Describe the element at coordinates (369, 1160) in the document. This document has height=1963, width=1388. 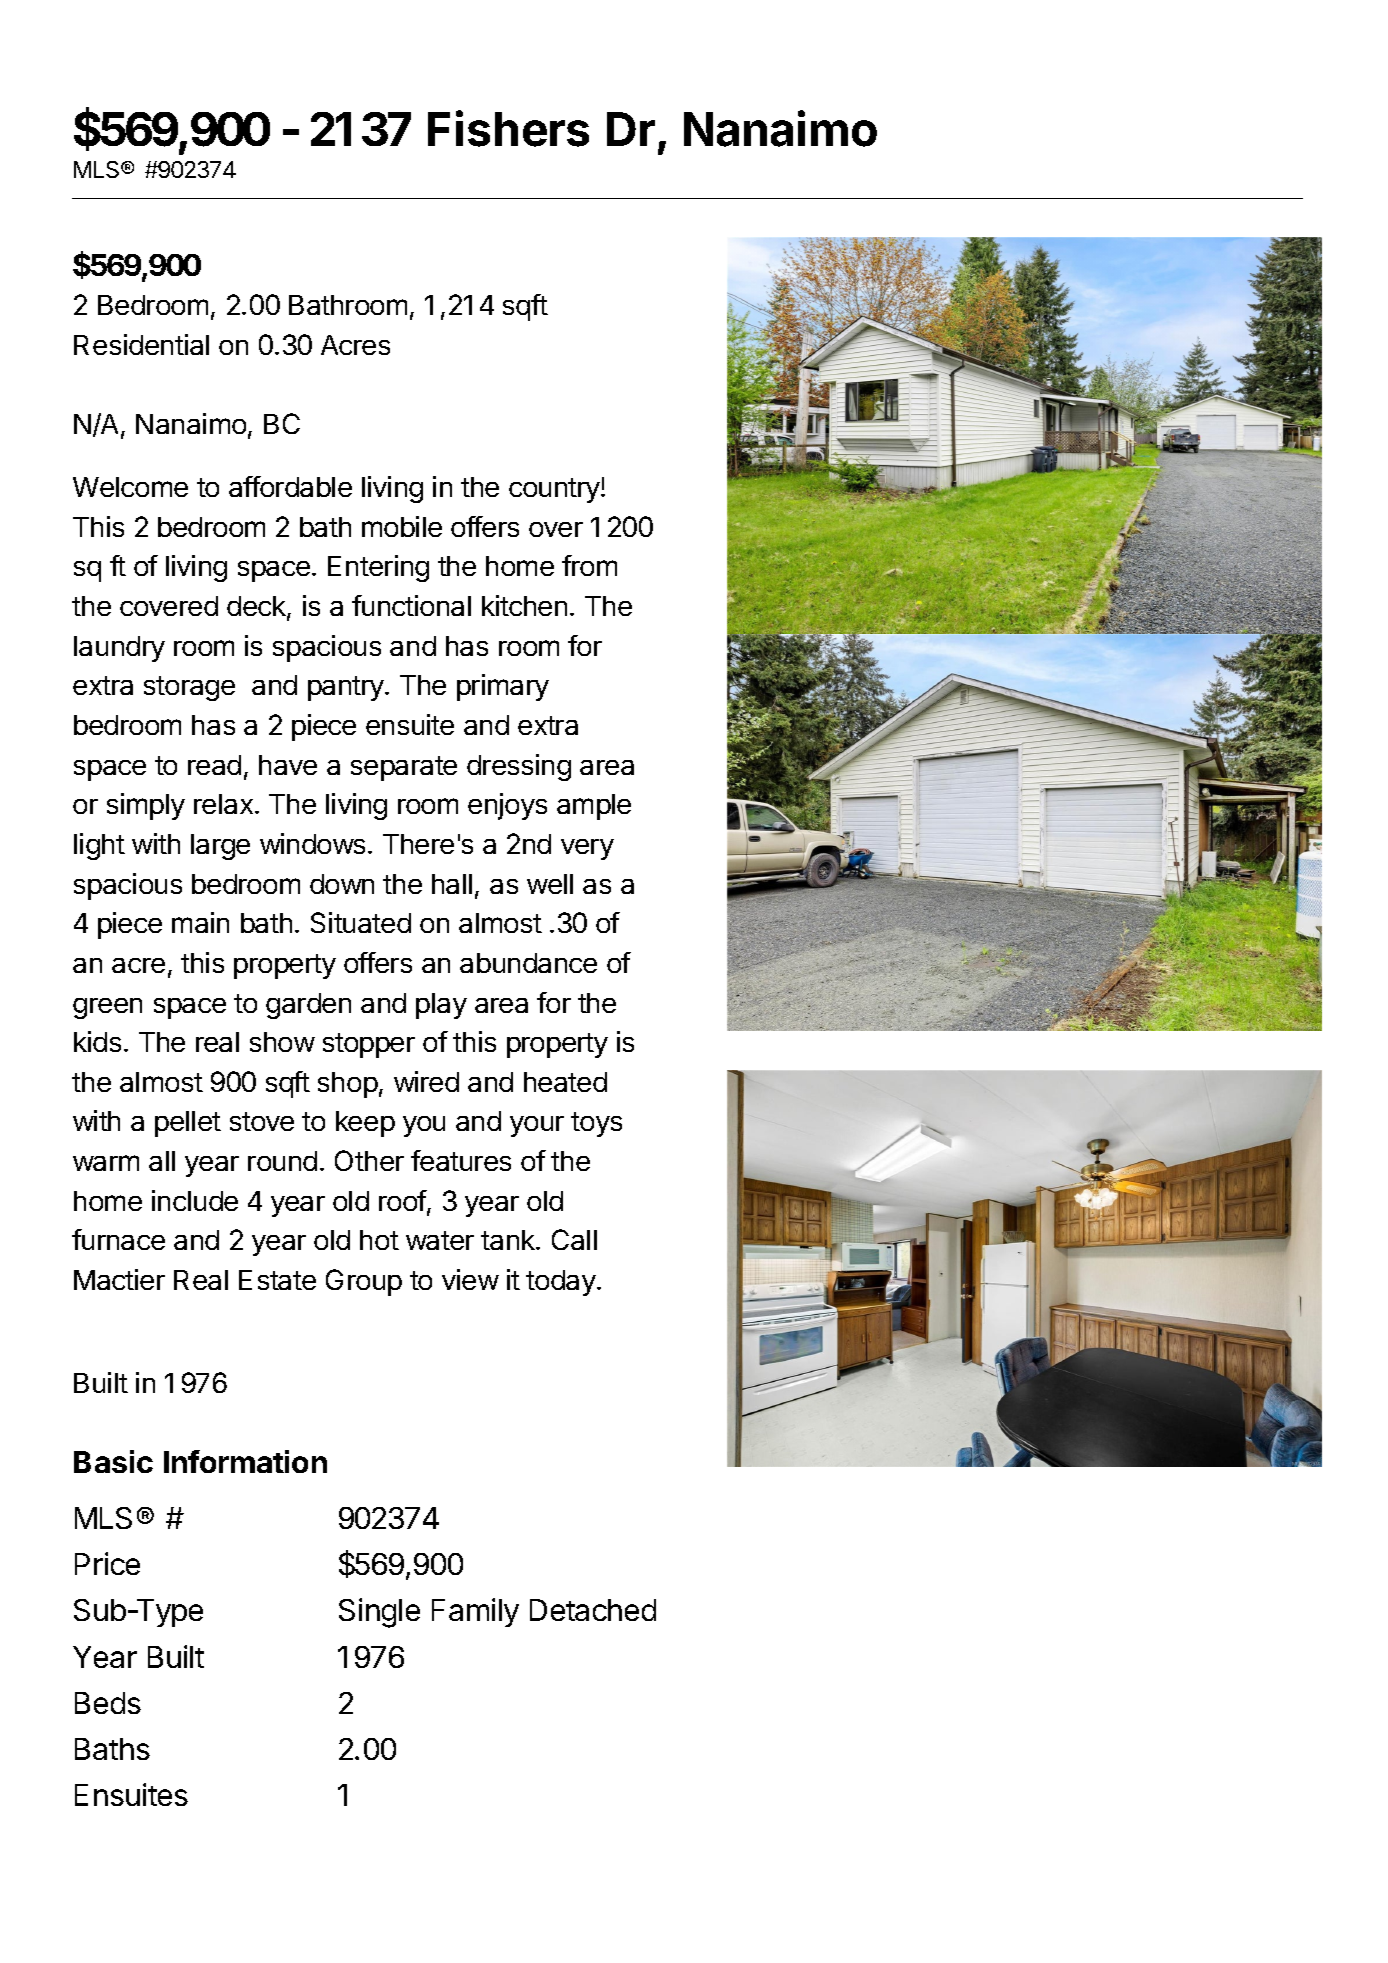
I see `Other` at that location.
